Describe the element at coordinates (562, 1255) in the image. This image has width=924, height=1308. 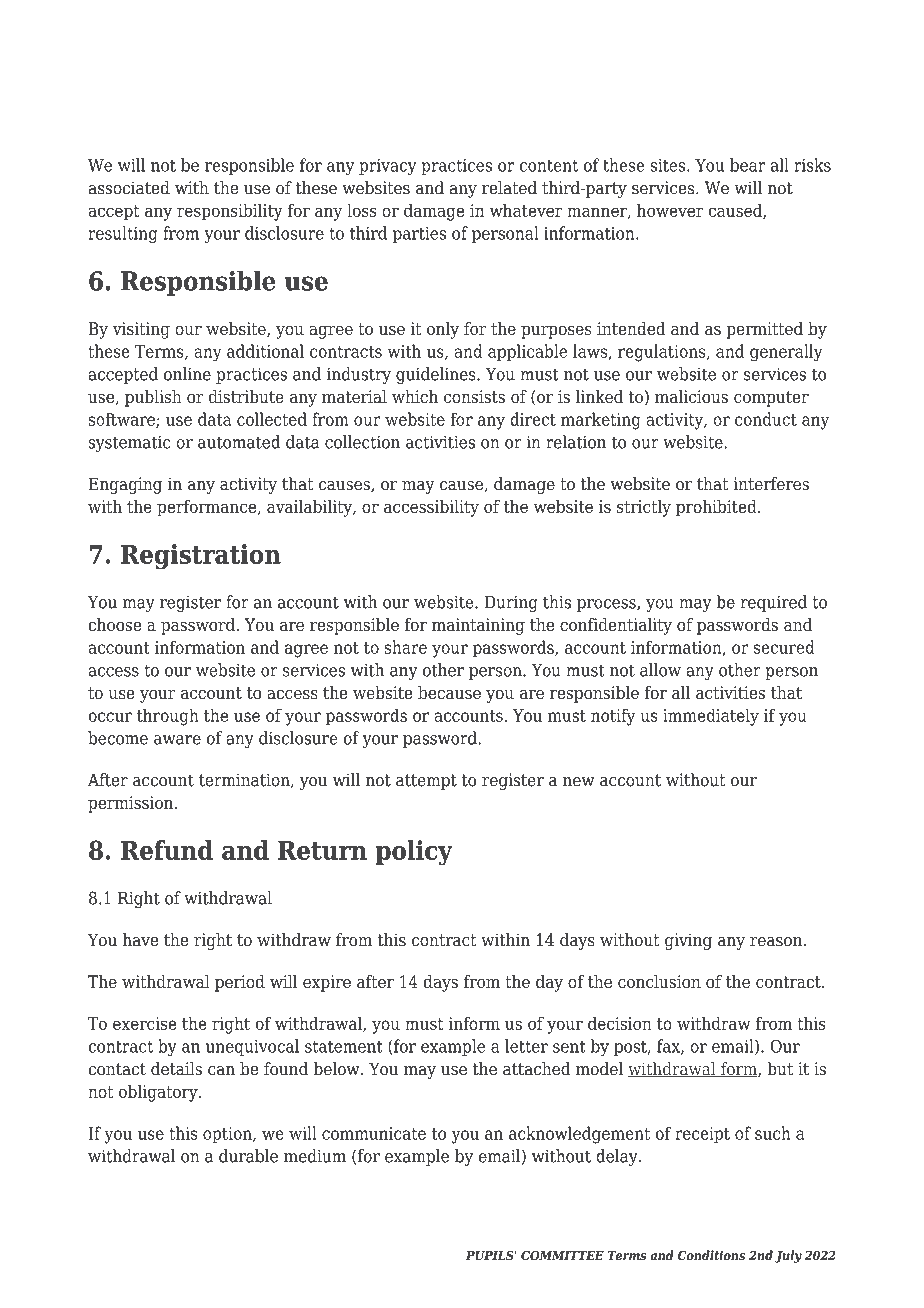
I see `COMMITTEE` at that location.
